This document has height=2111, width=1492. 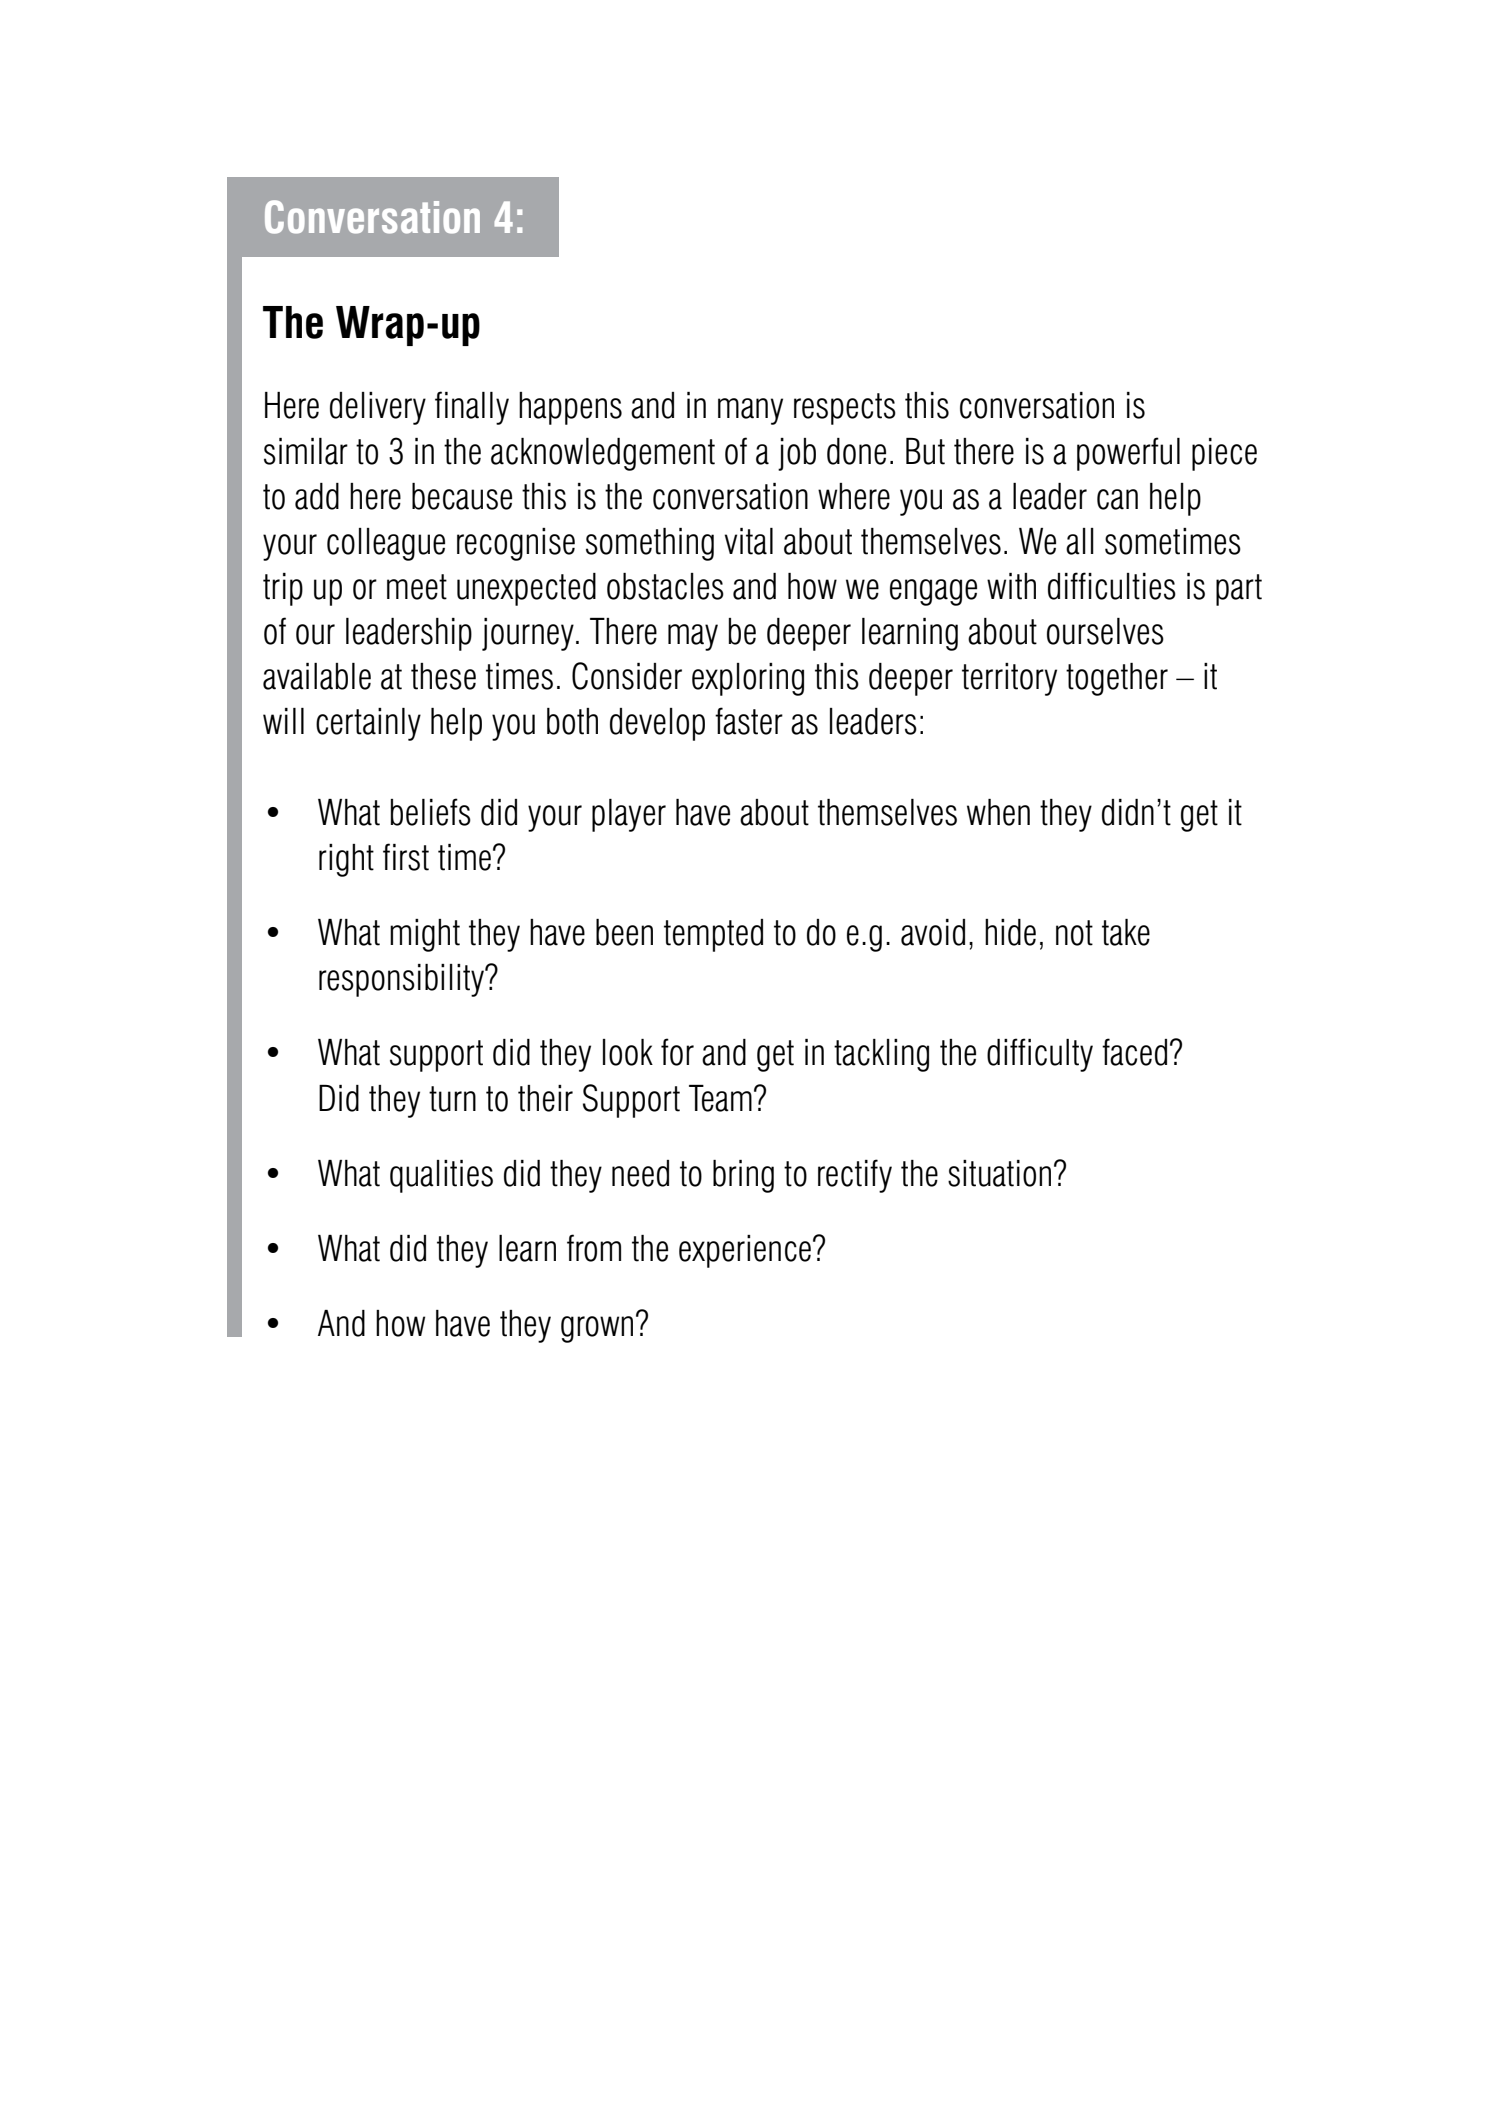 I want to click on powerful, so click(x=1128, y=454).
